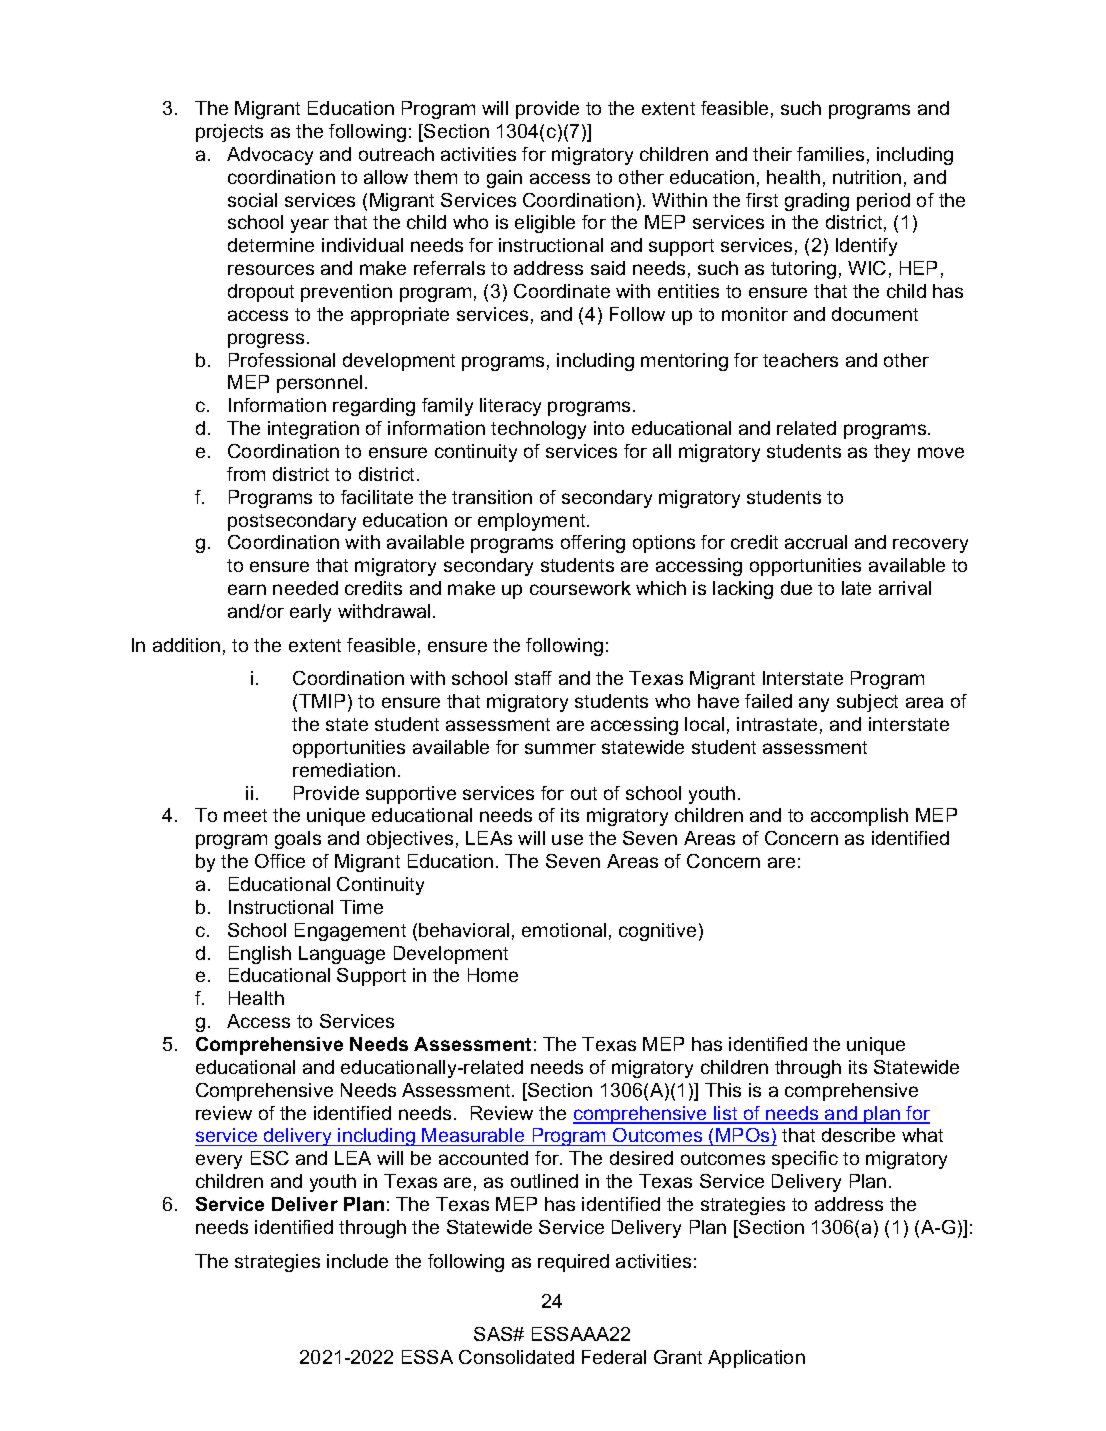  What do you see at coordinates (867, 177) in the image?
I see `nutrition` at bounding box center [867, 177].
